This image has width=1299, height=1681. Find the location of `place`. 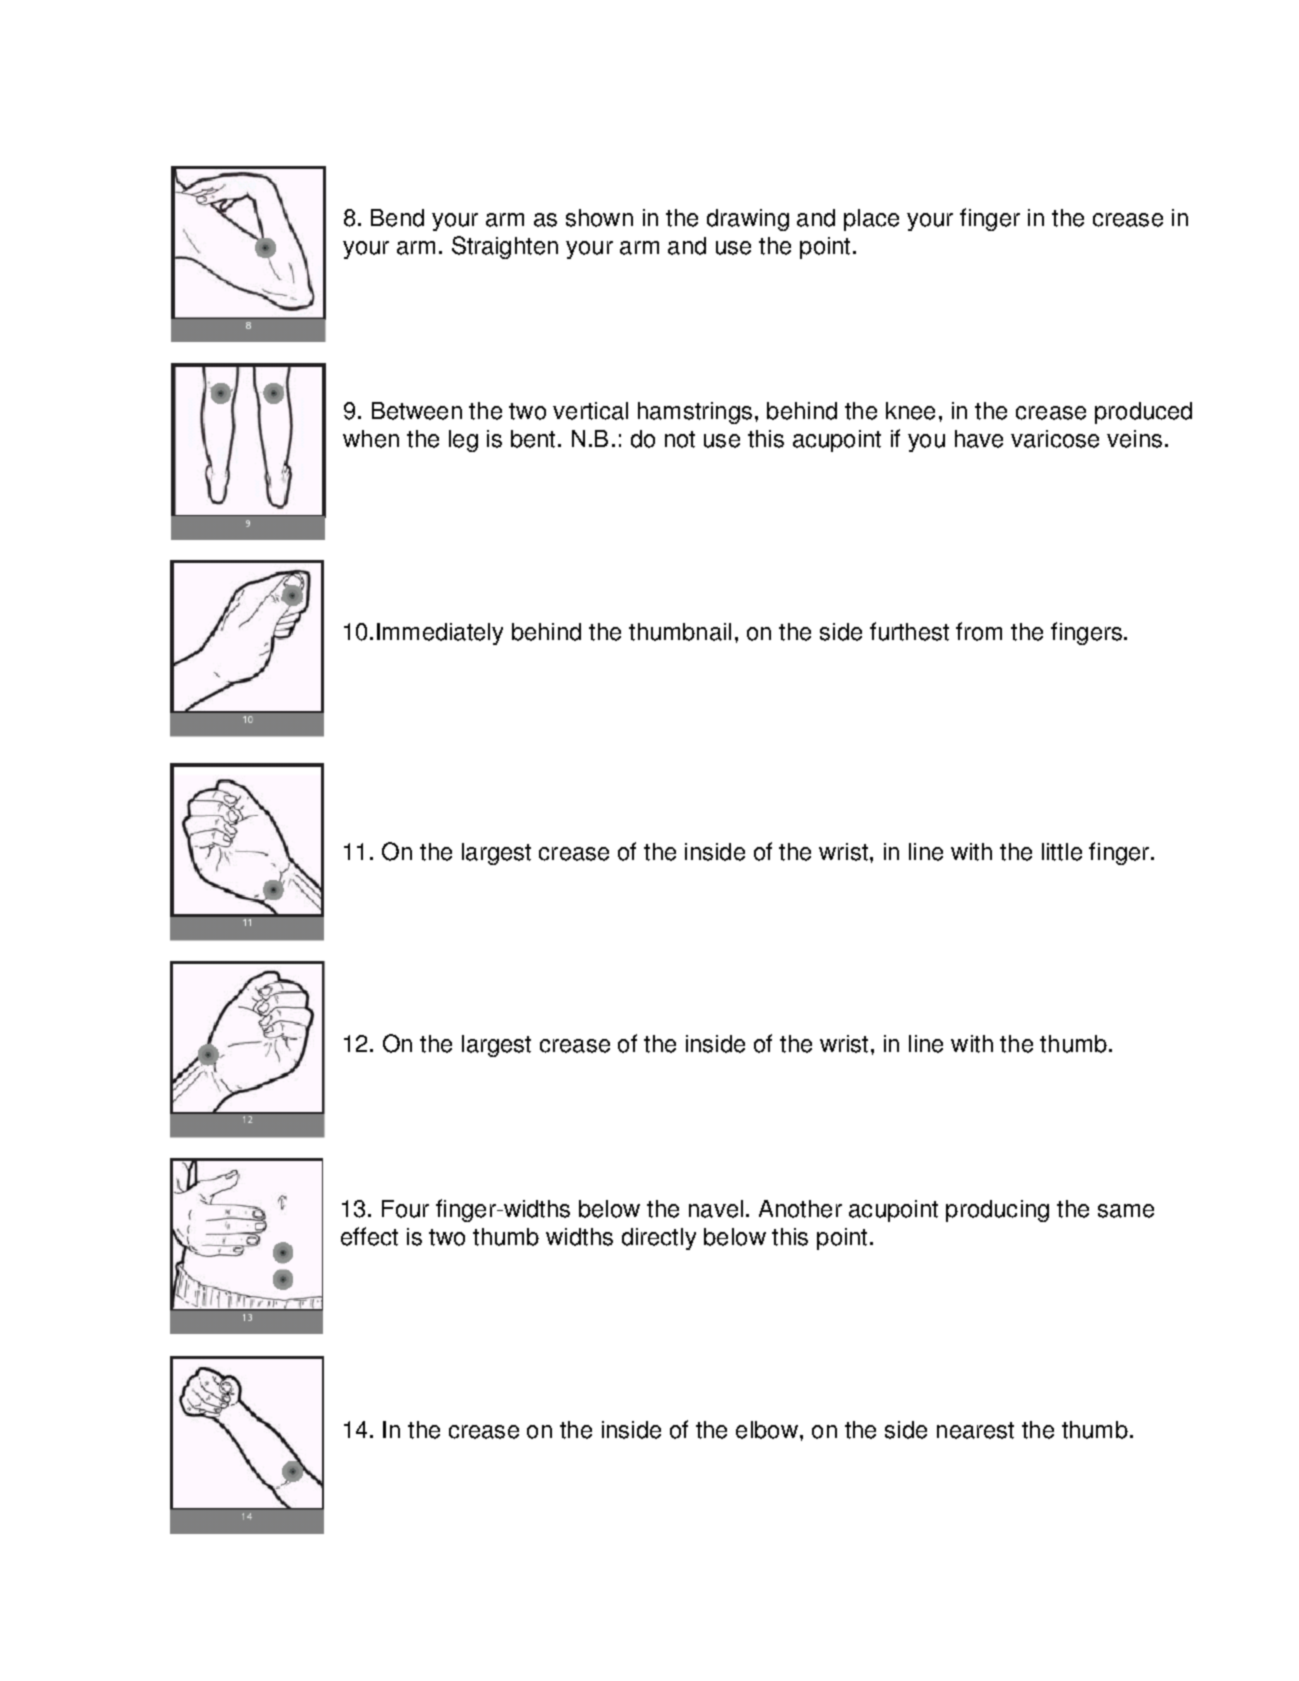

place is located at coordinates (871, 220).
